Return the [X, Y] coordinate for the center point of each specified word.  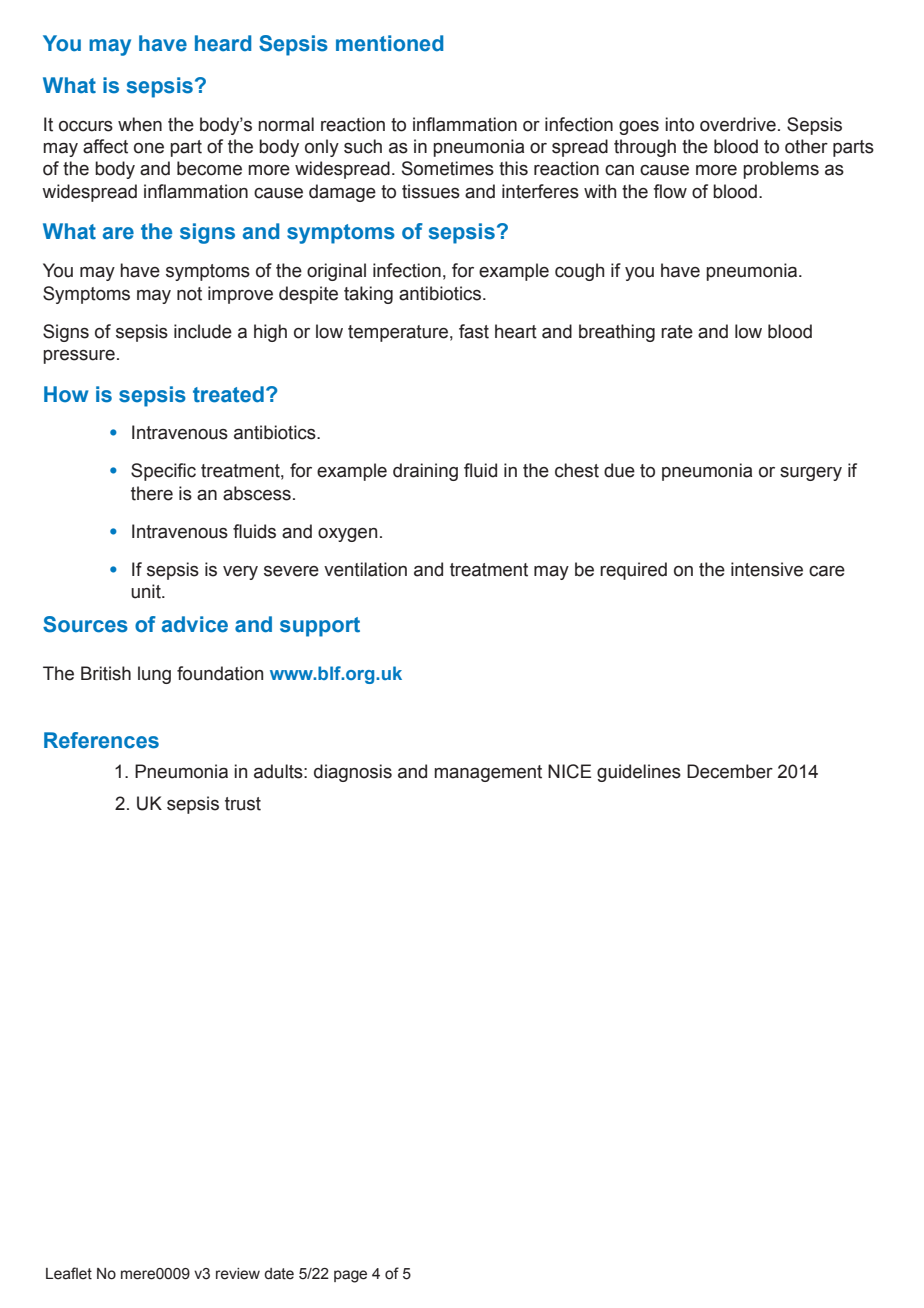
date [279, 1274]
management [488, 773]
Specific [163, 472]
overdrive [738, 124]
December [730, 771]
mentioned [389, 43]
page [350, 1276]
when [140, 124]
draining [425, 472]
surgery [811, 474]
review [238, 1274]
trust [243, 804]
